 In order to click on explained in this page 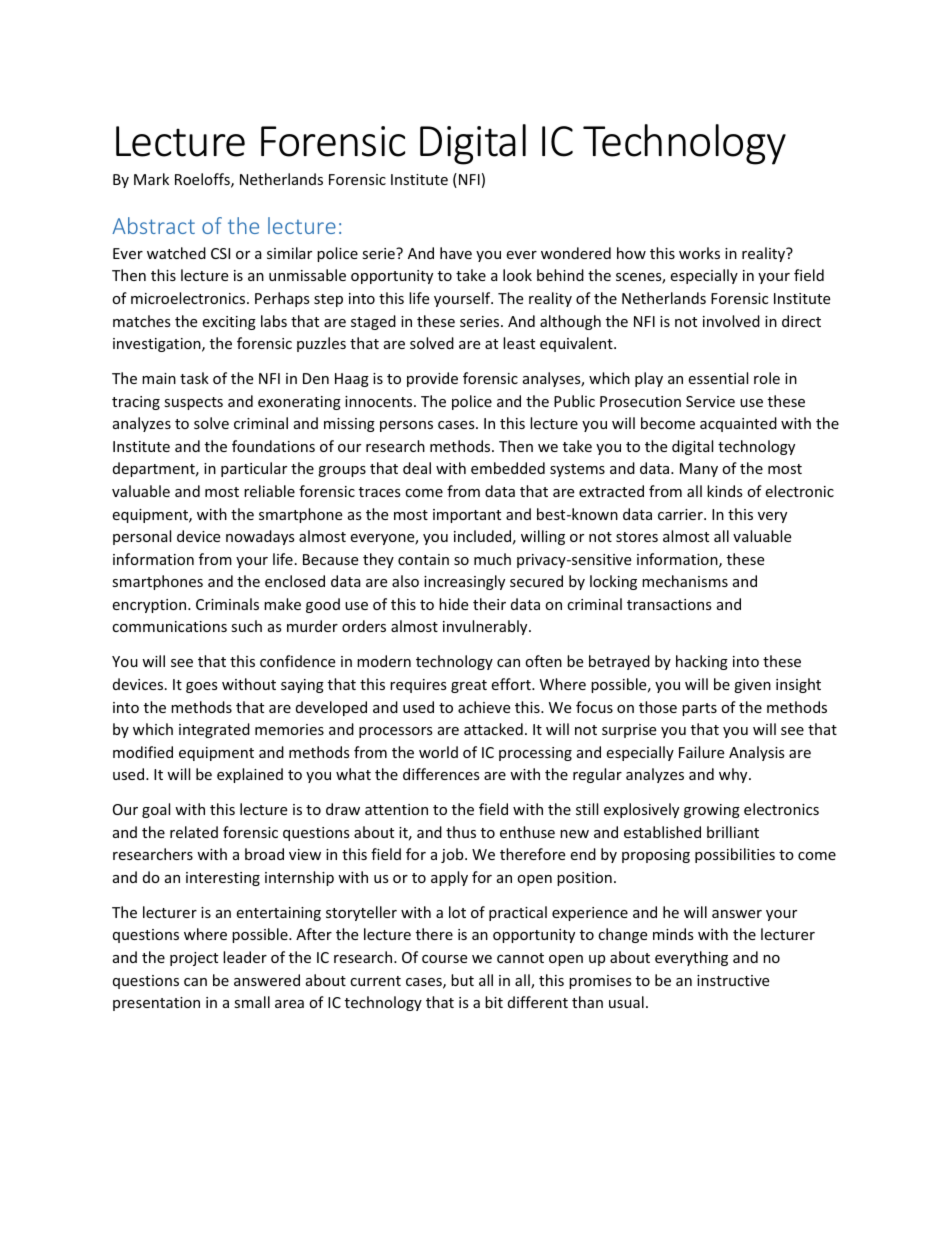, I will do `click(250, 775)`.
